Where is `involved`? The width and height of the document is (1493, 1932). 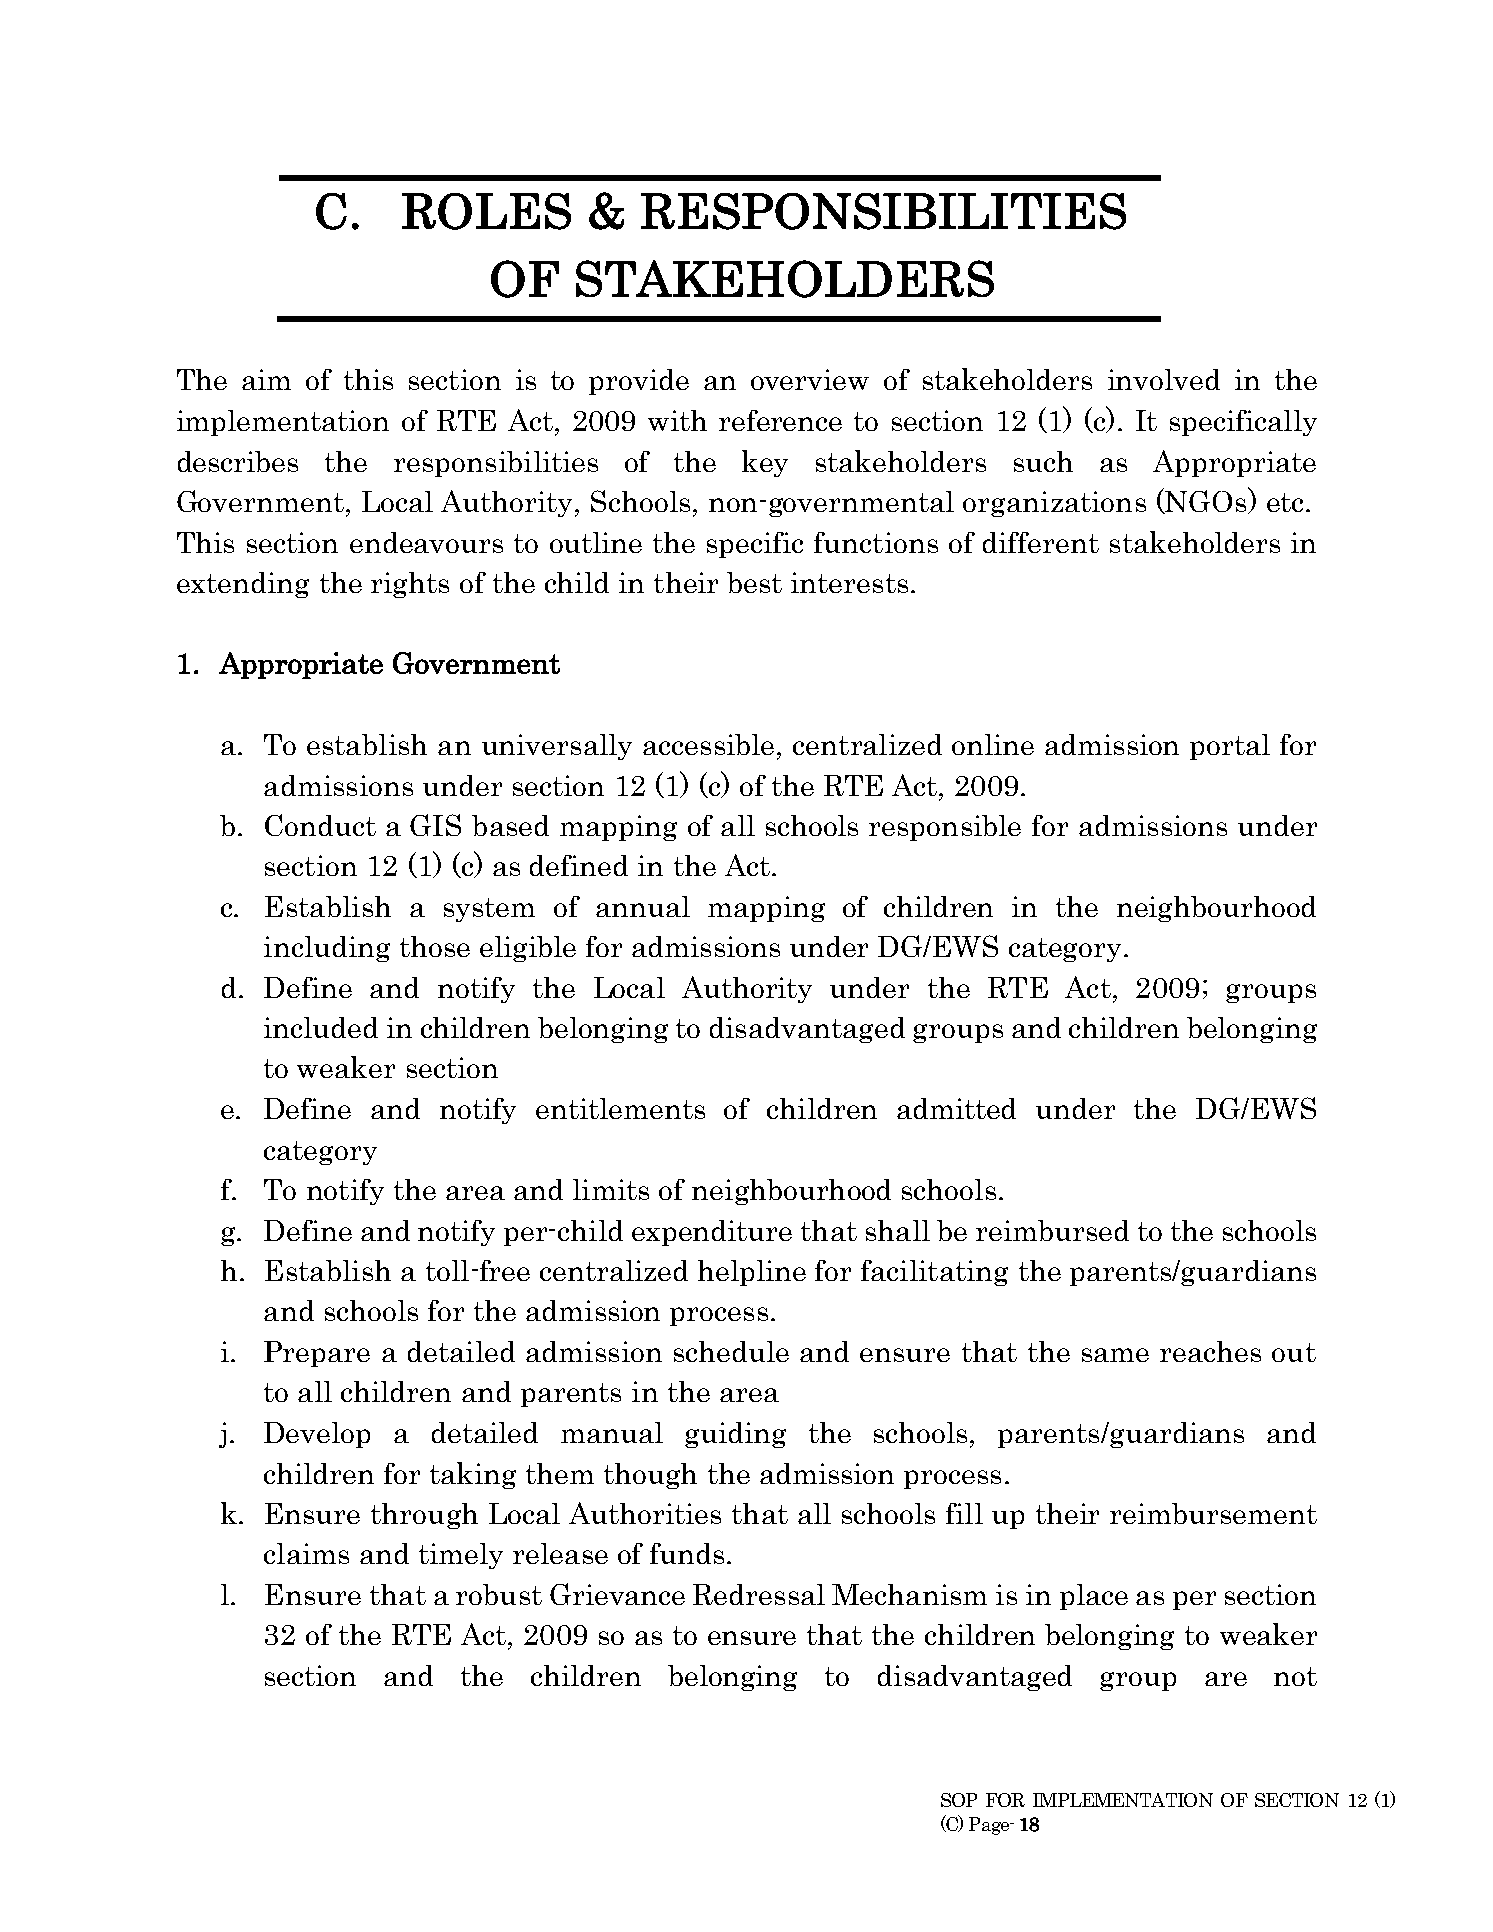
involved is located at coordinates (1164, 379).
